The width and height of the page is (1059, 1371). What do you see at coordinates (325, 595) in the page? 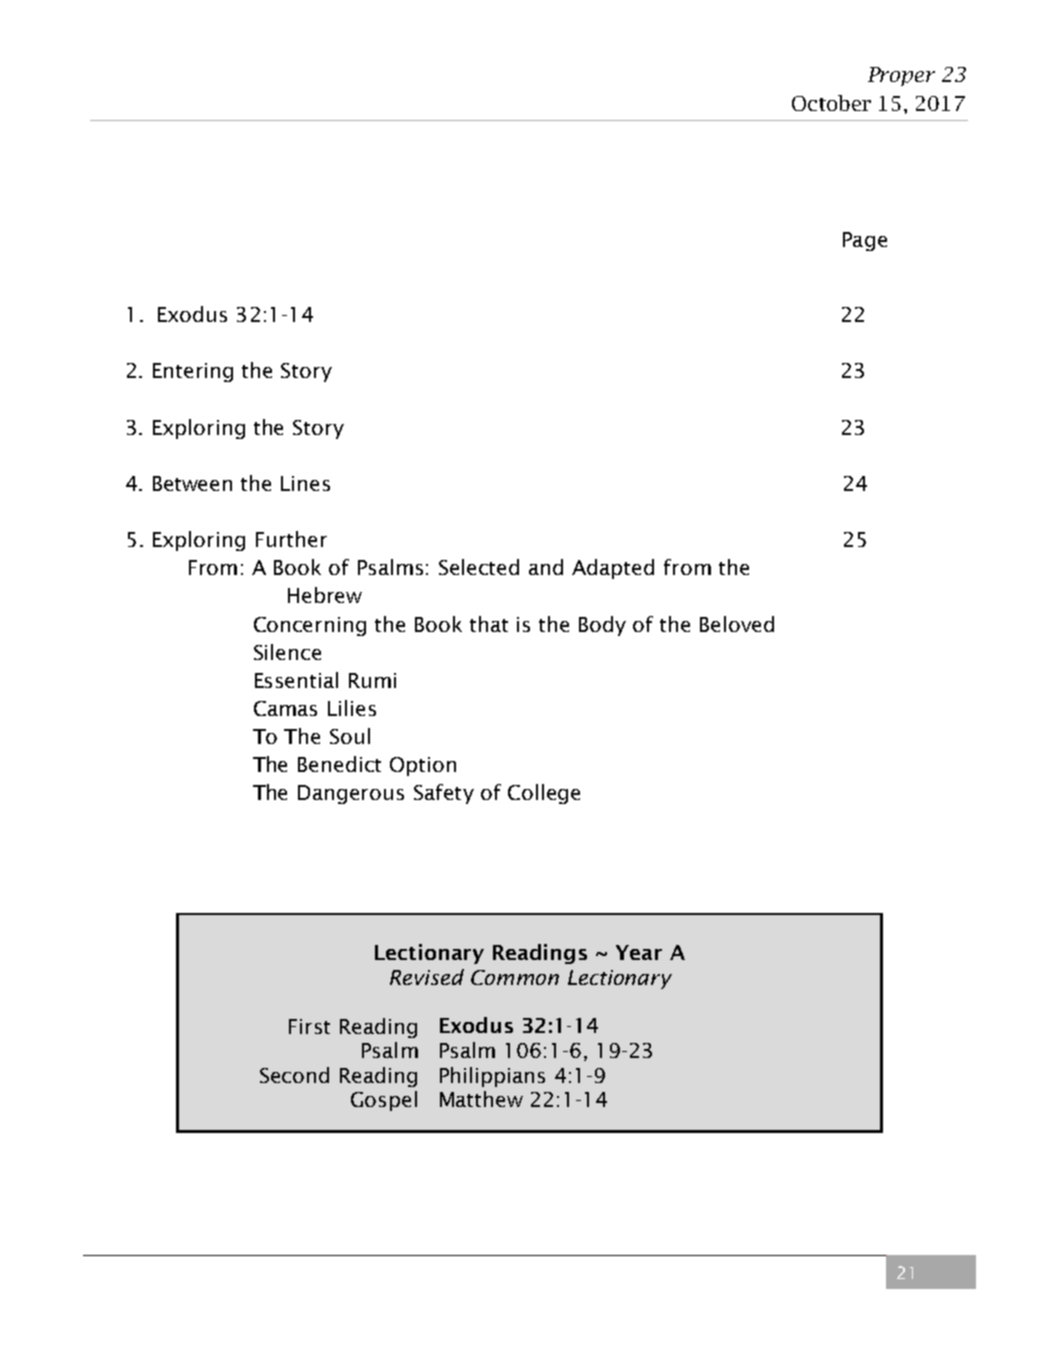
I see `Hebrew` at bounding box center [325, 595].
